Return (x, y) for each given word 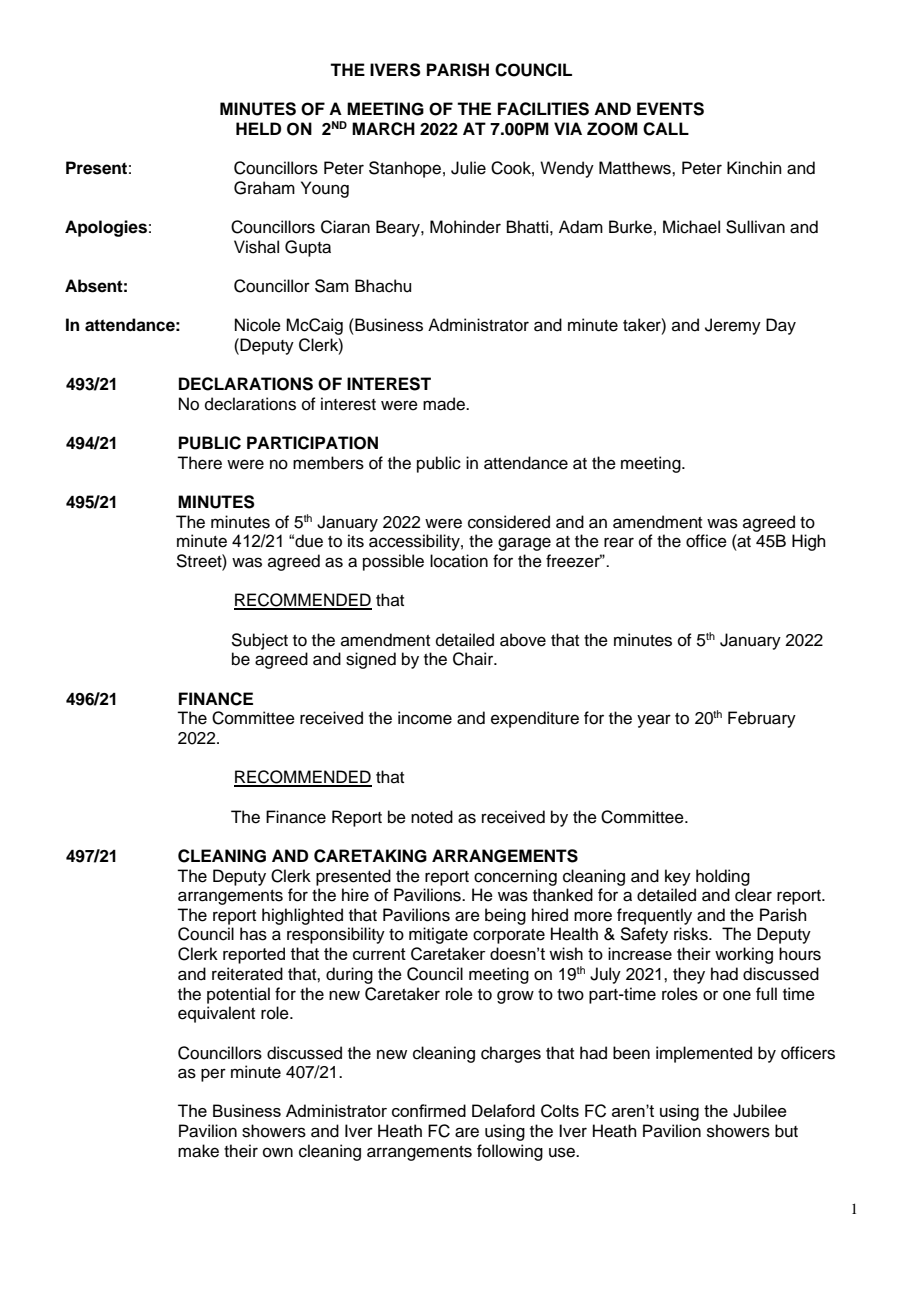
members (328, 463)
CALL (666, 129)
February (762, 719)
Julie (468, 168)
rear (619, 542)
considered (509, 522)
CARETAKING (370, 856)
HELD (258, 128)
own (278, 1152)
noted (432, 817)
